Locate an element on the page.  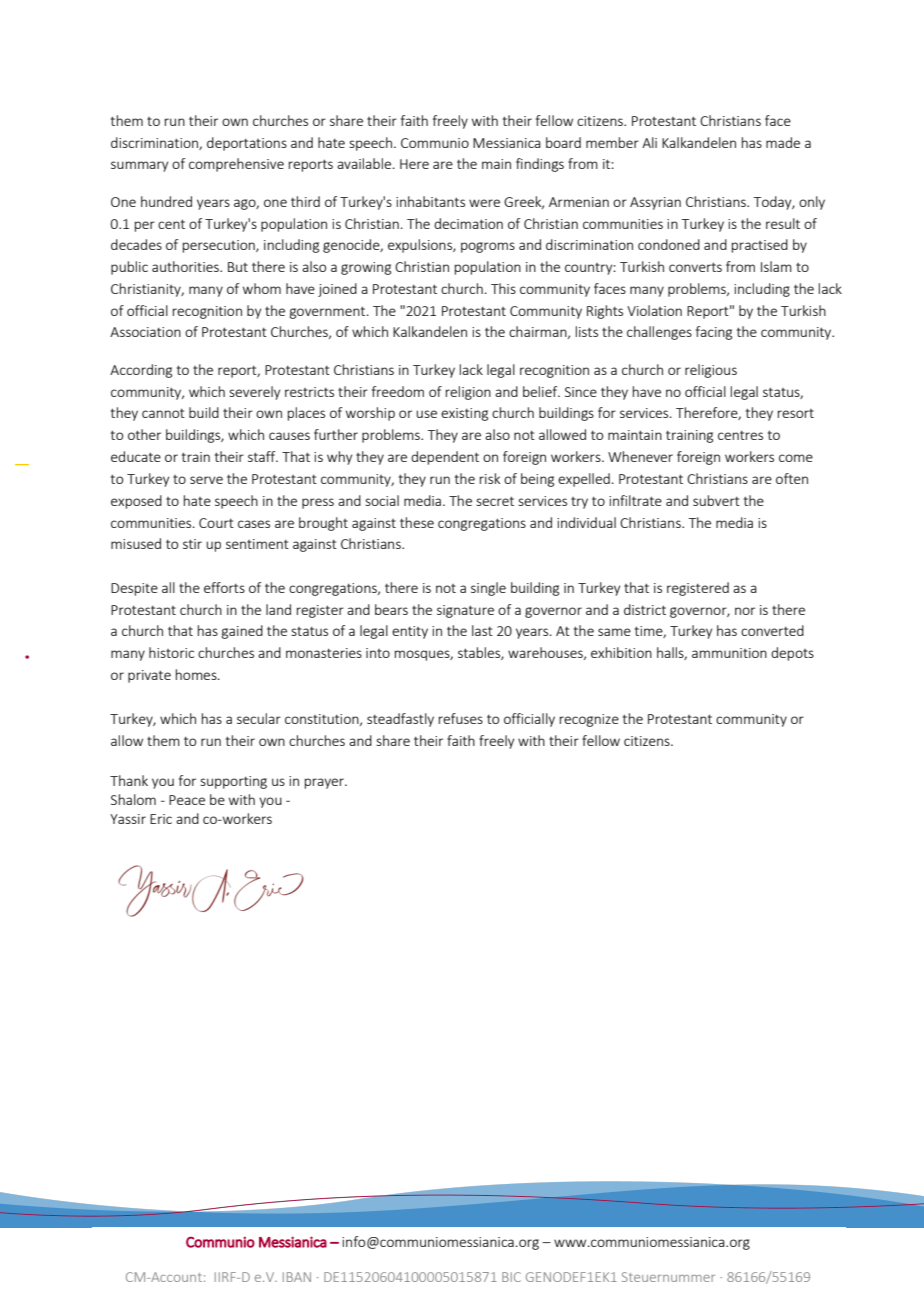
were is located at coordinates (484, 203).
